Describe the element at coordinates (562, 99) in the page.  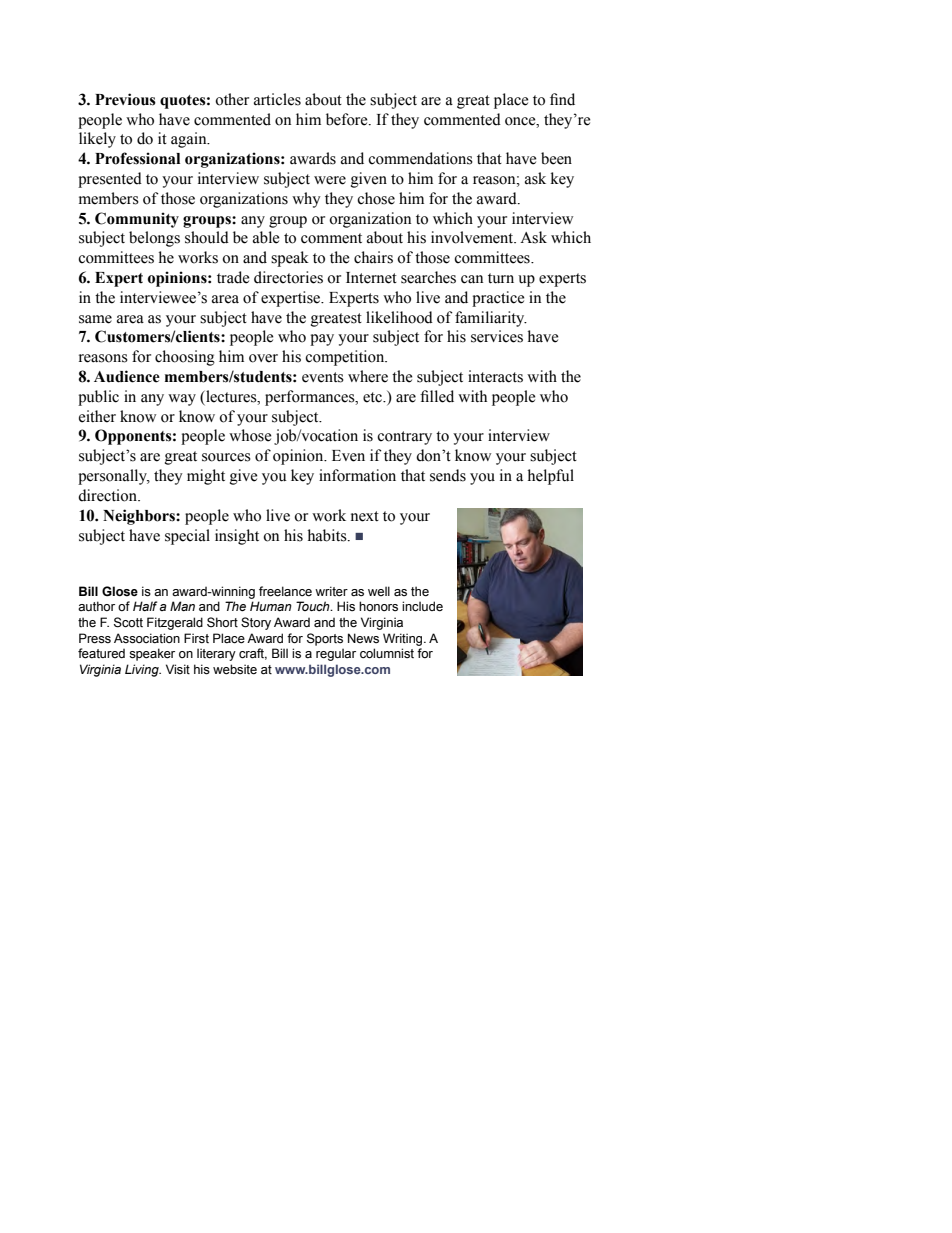
I see `find` at that location.
